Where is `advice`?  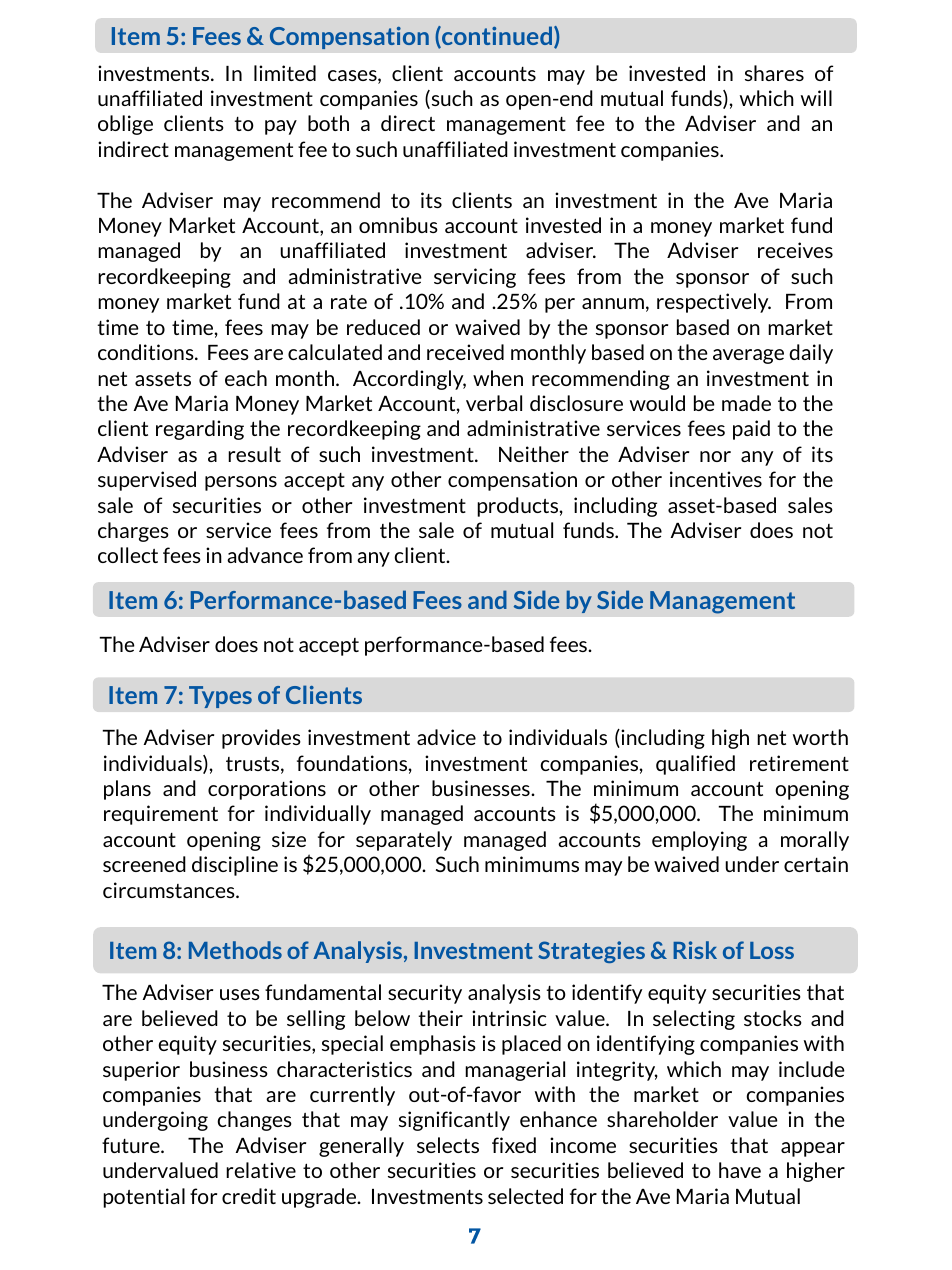 advice is located at coordinates (446, 737).
